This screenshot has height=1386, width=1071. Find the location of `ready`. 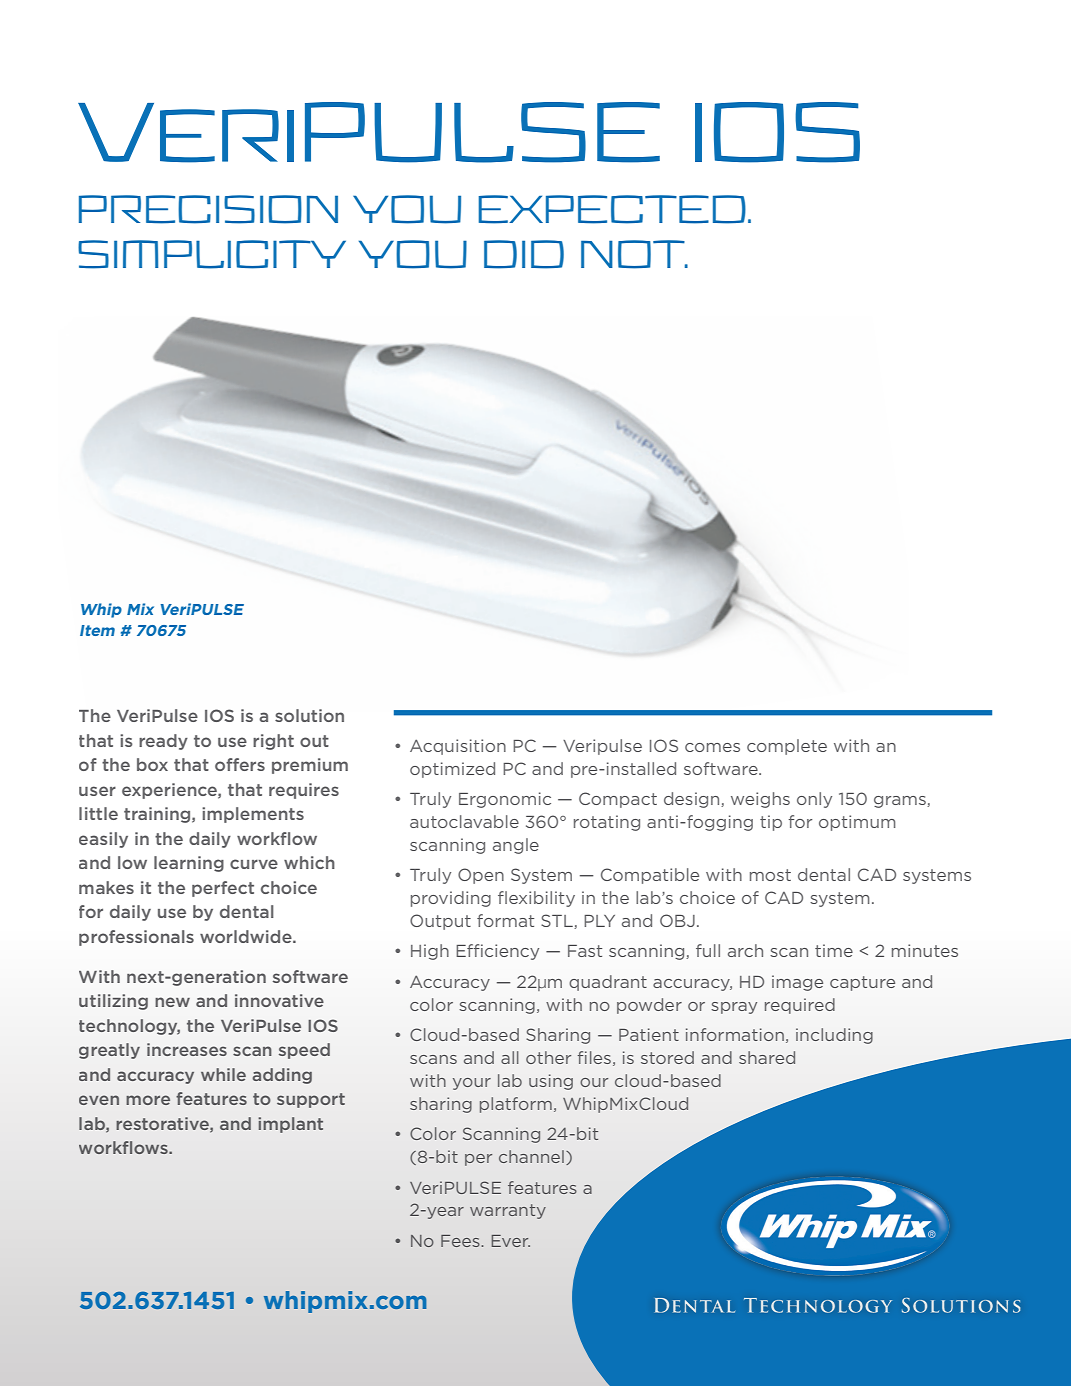

ready is located at coordinates (163, 742).
